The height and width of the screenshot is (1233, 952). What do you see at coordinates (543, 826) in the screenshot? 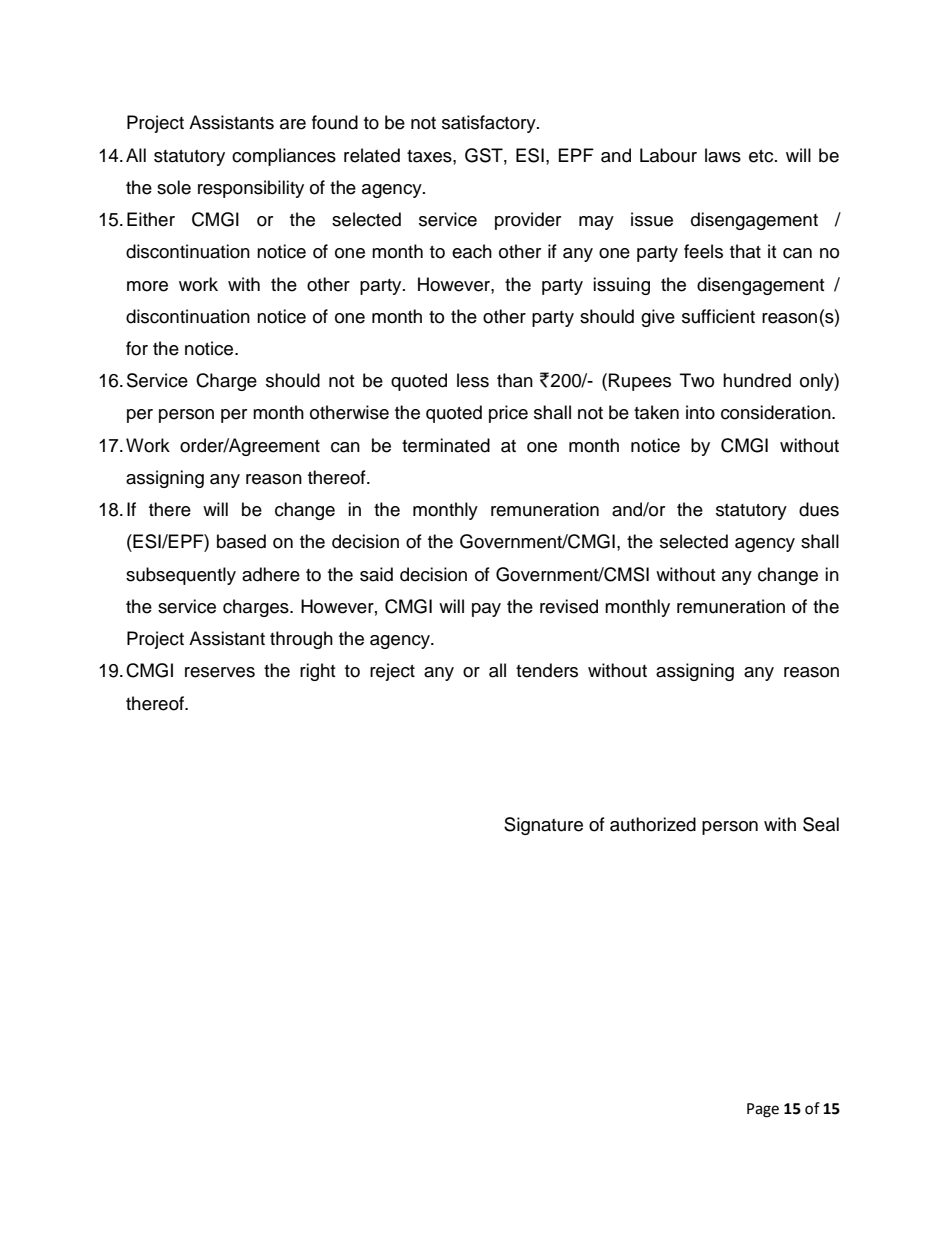
I see `Signature` at bounding box center [543, 826].
